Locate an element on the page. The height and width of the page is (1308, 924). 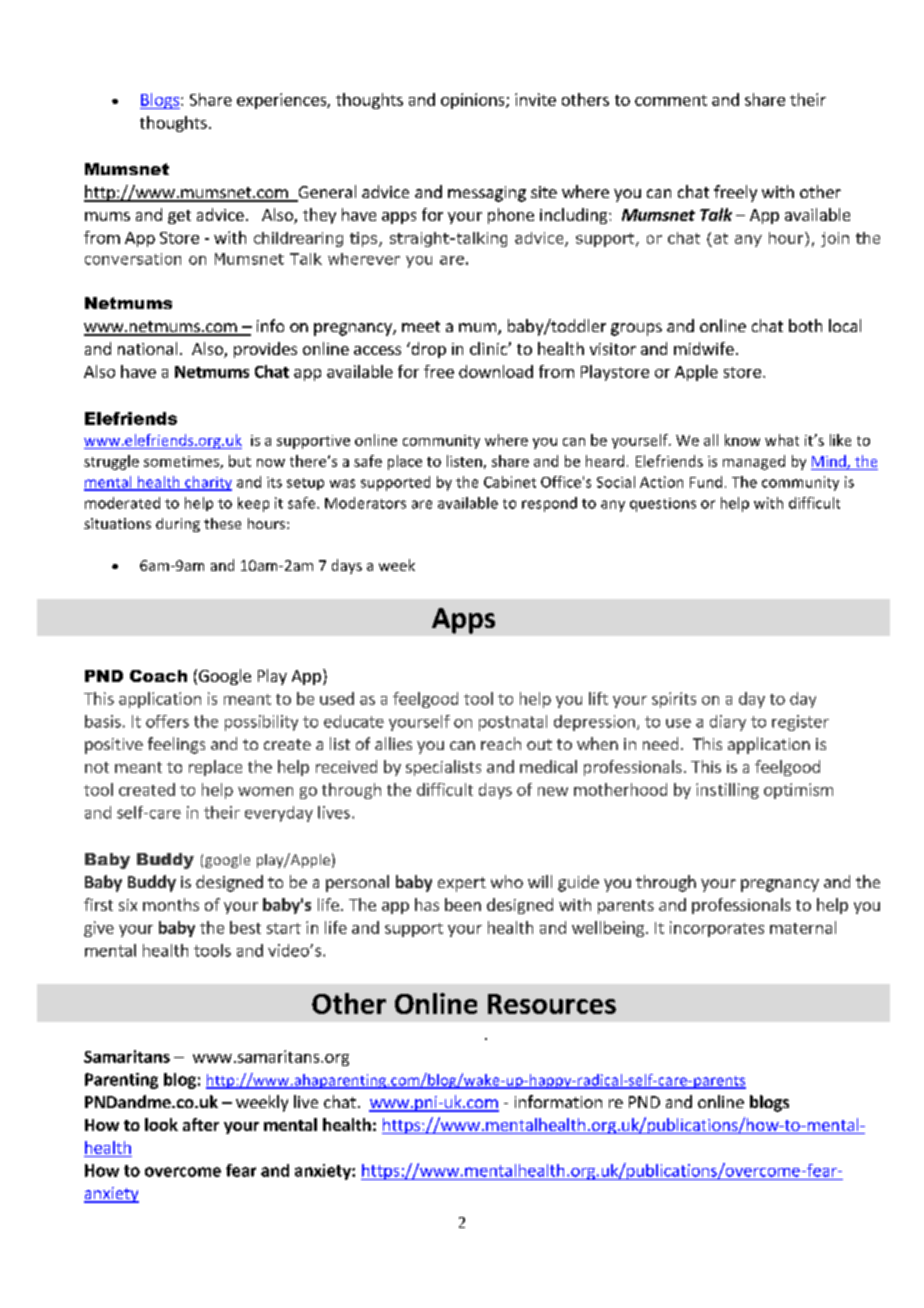
expert is located at coordinates (462, 884).
